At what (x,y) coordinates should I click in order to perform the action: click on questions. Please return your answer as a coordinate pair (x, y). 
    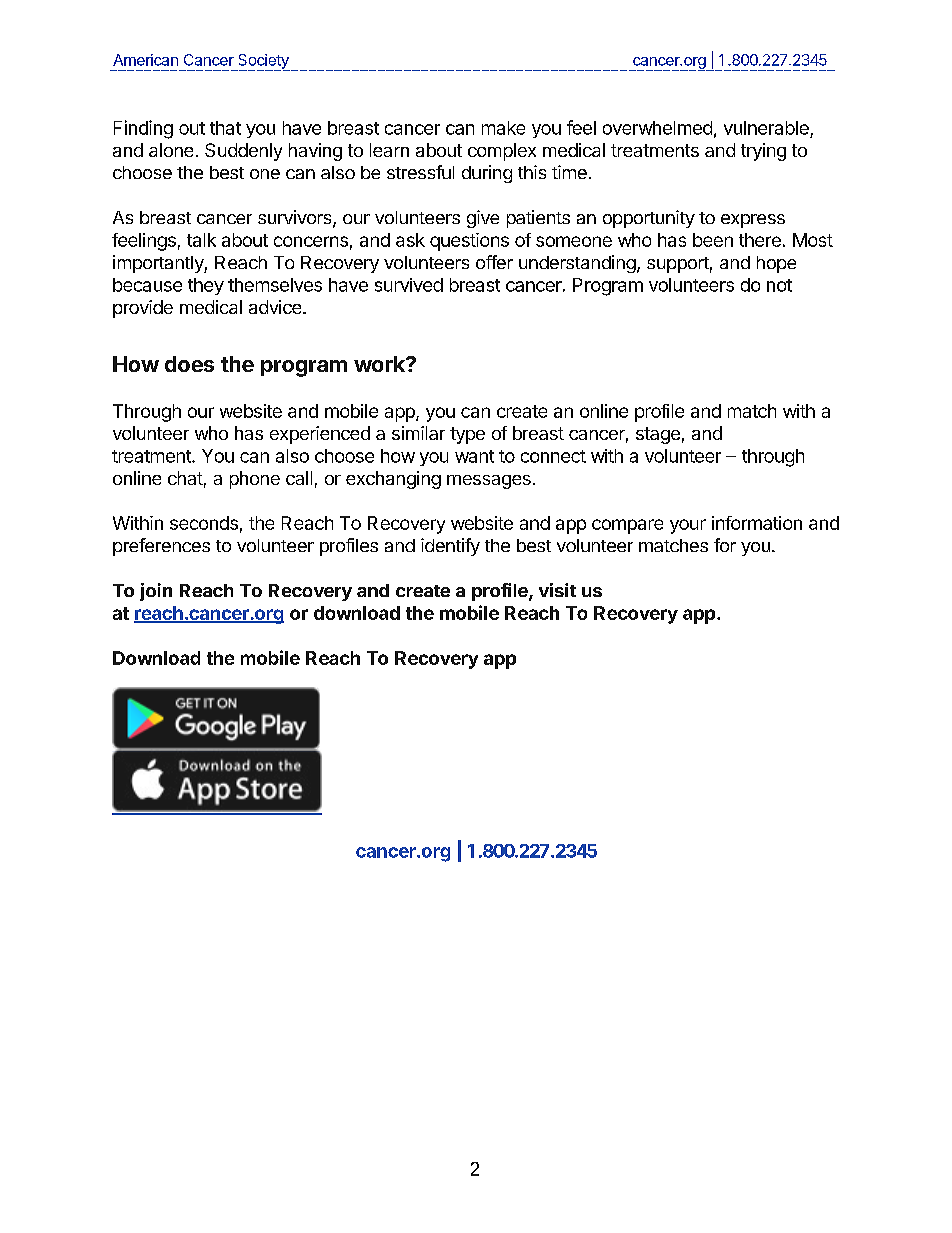
    Looking at the image, I should click on (469, 242).
